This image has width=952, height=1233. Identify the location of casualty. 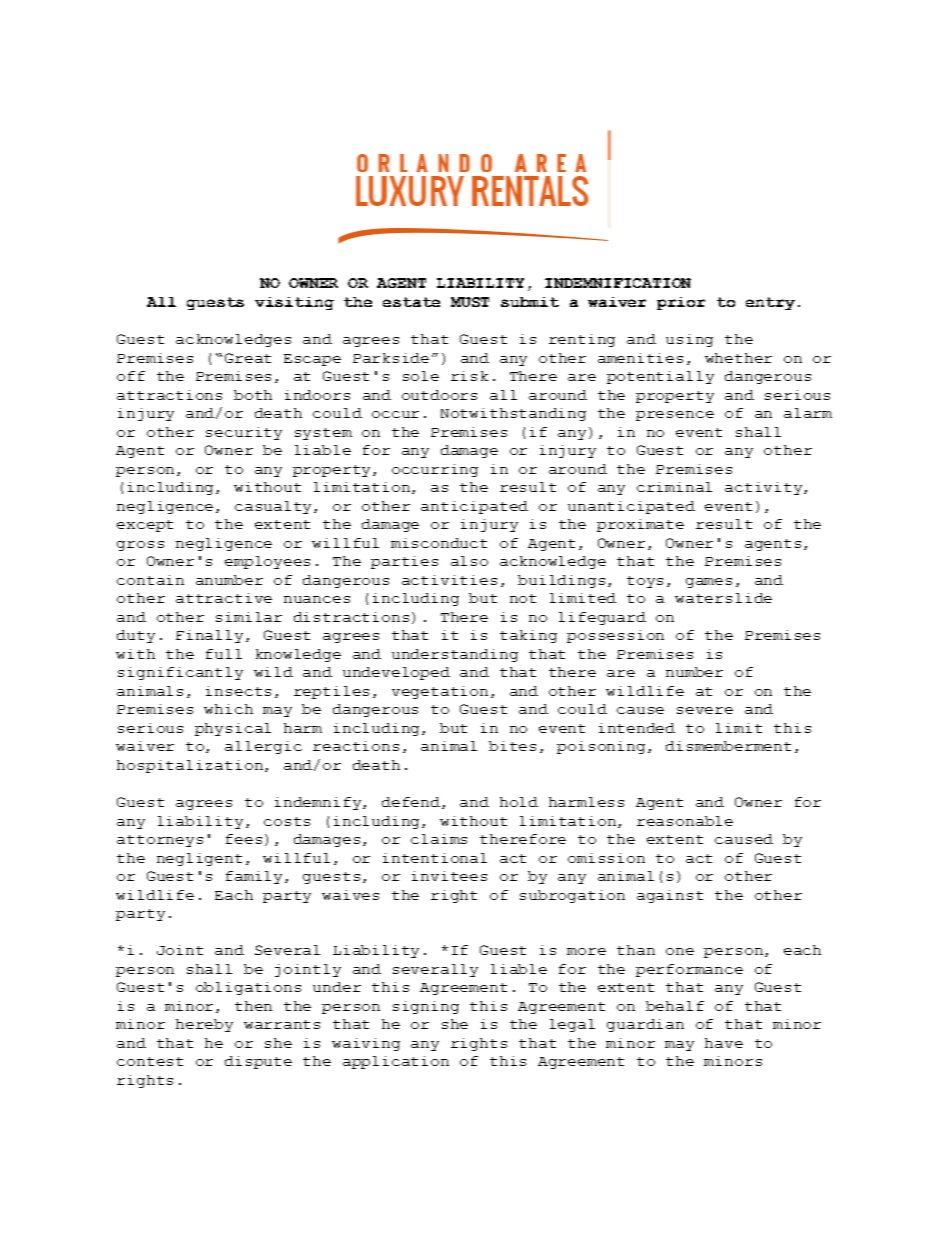
(275, 507).
